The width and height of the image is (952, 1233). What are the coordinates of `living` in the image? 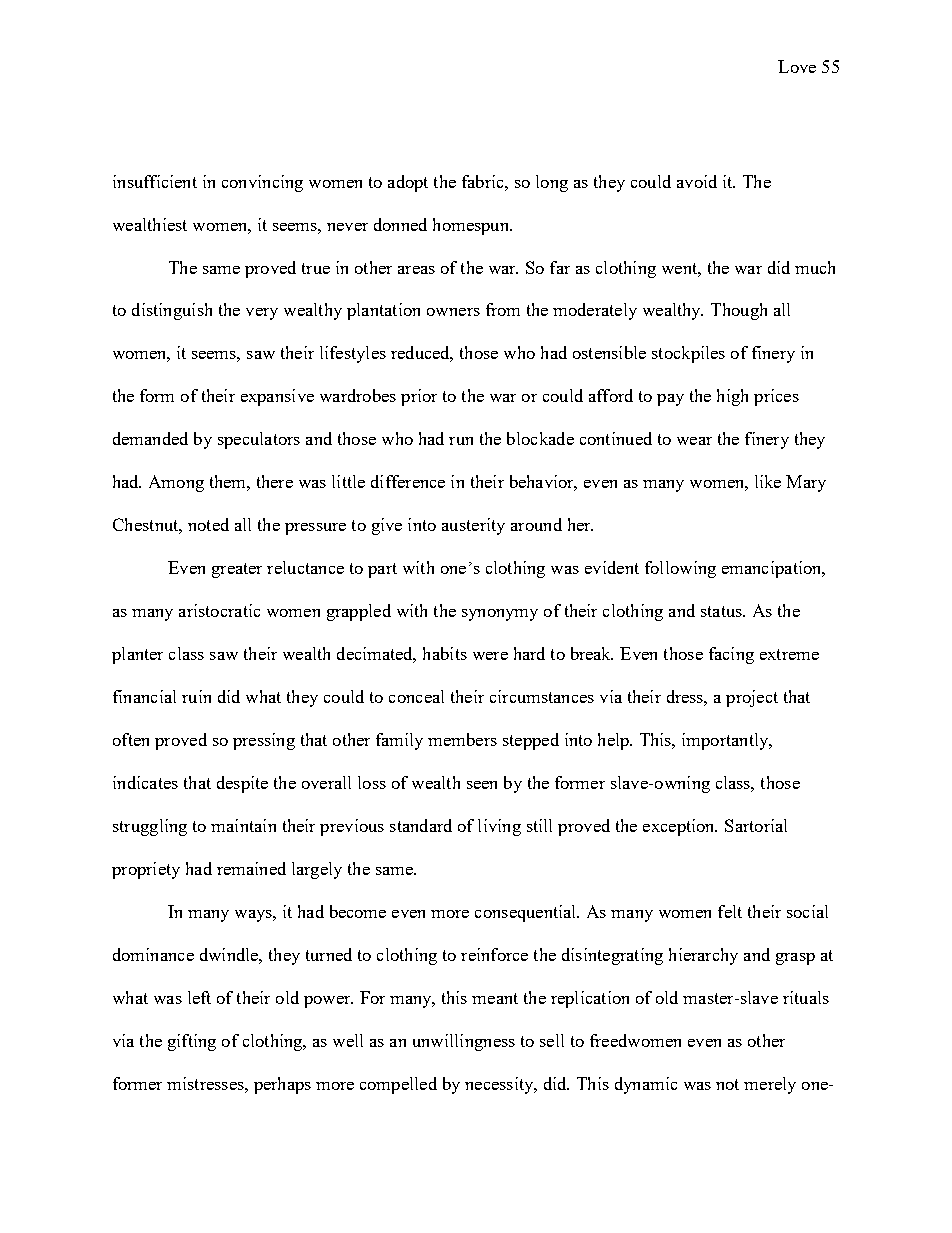 It's located at (499, 827).
